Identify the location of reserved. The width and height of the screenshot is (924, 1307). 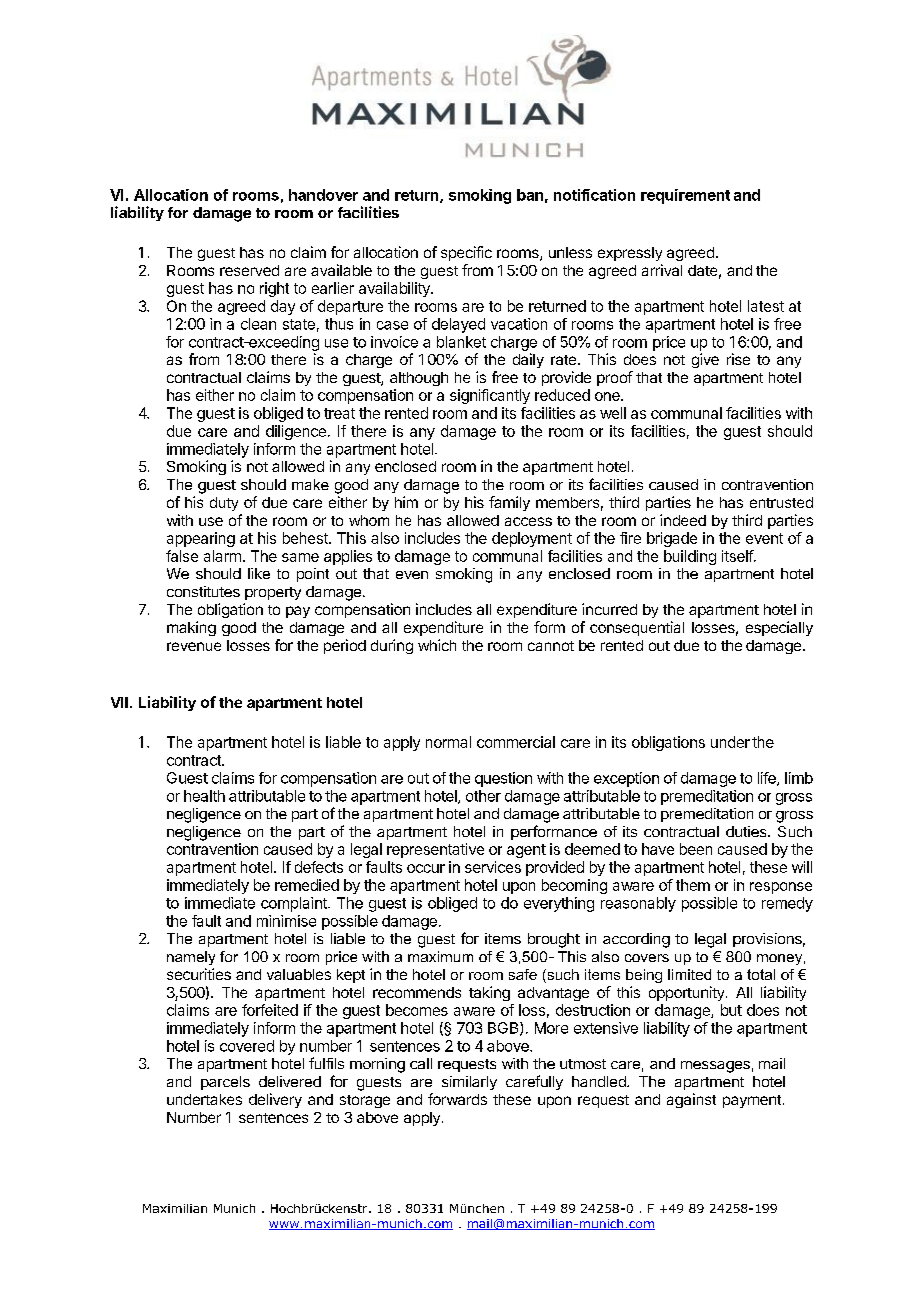
(249, 270).
